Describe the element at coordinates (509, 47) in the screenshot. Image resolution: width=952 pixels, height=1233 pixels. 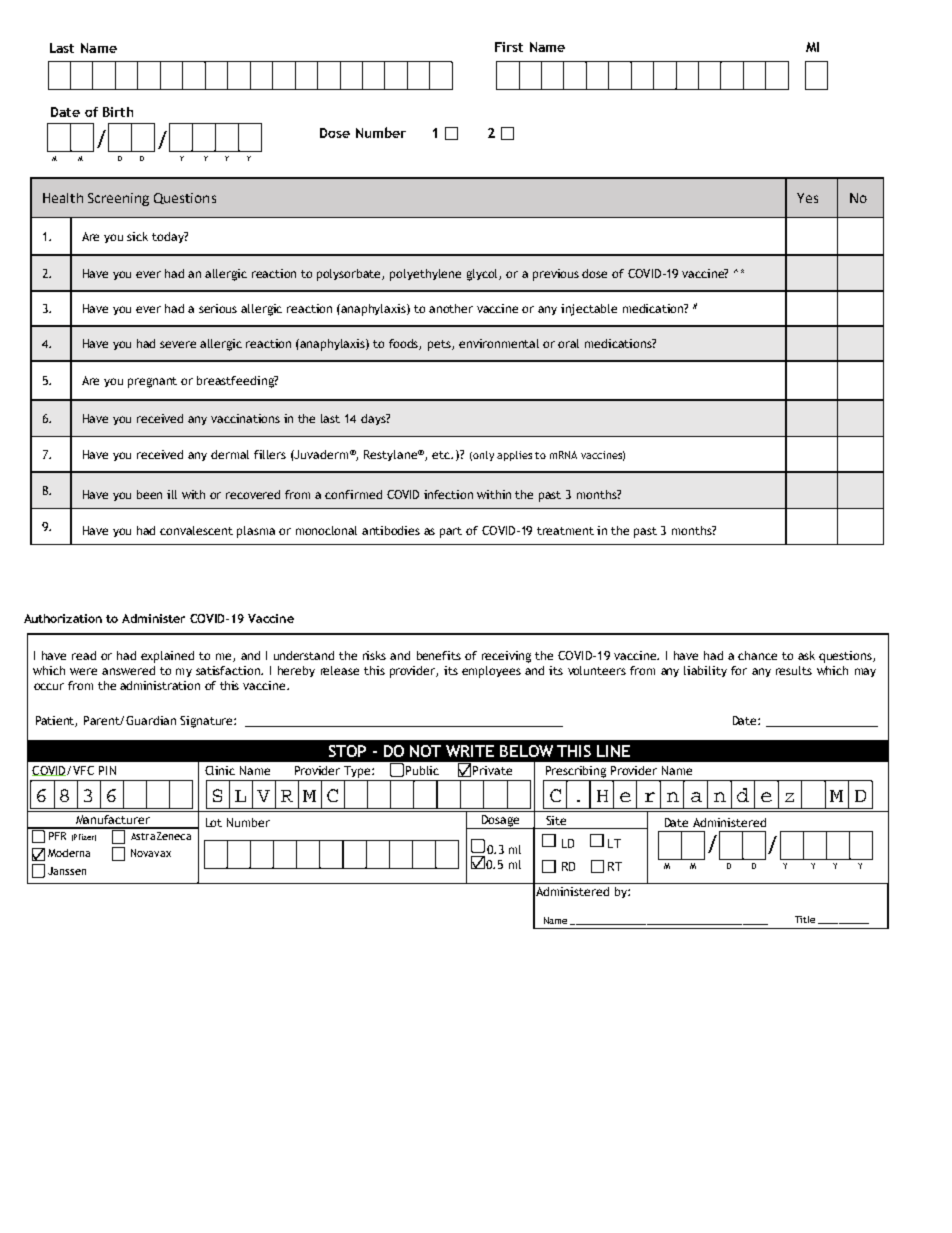
I see `First` at that location.
